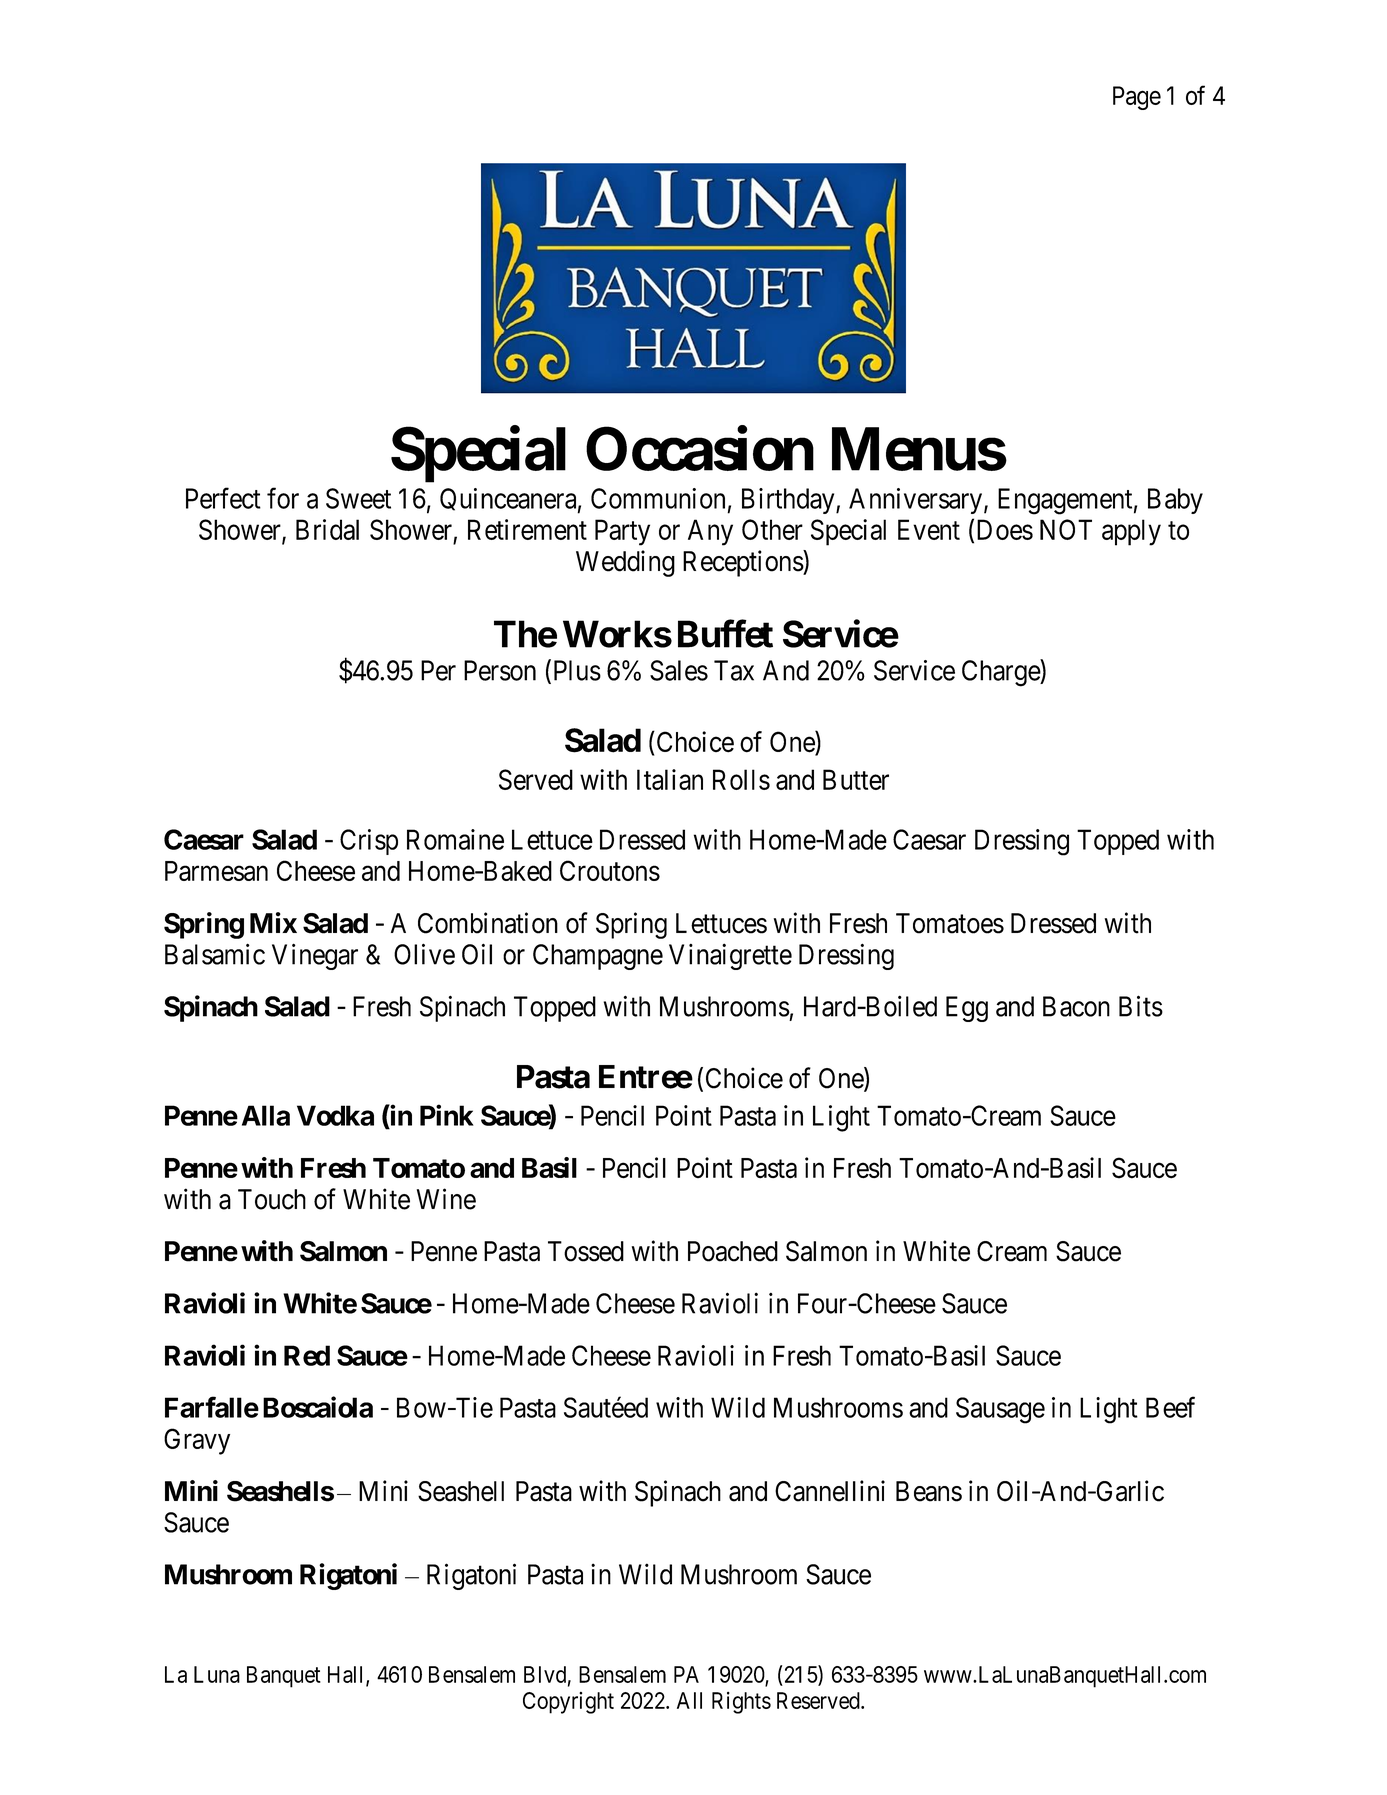 This screenshot has width=1387, height=1795. I want to click on Sweet, so click(358, 498).
